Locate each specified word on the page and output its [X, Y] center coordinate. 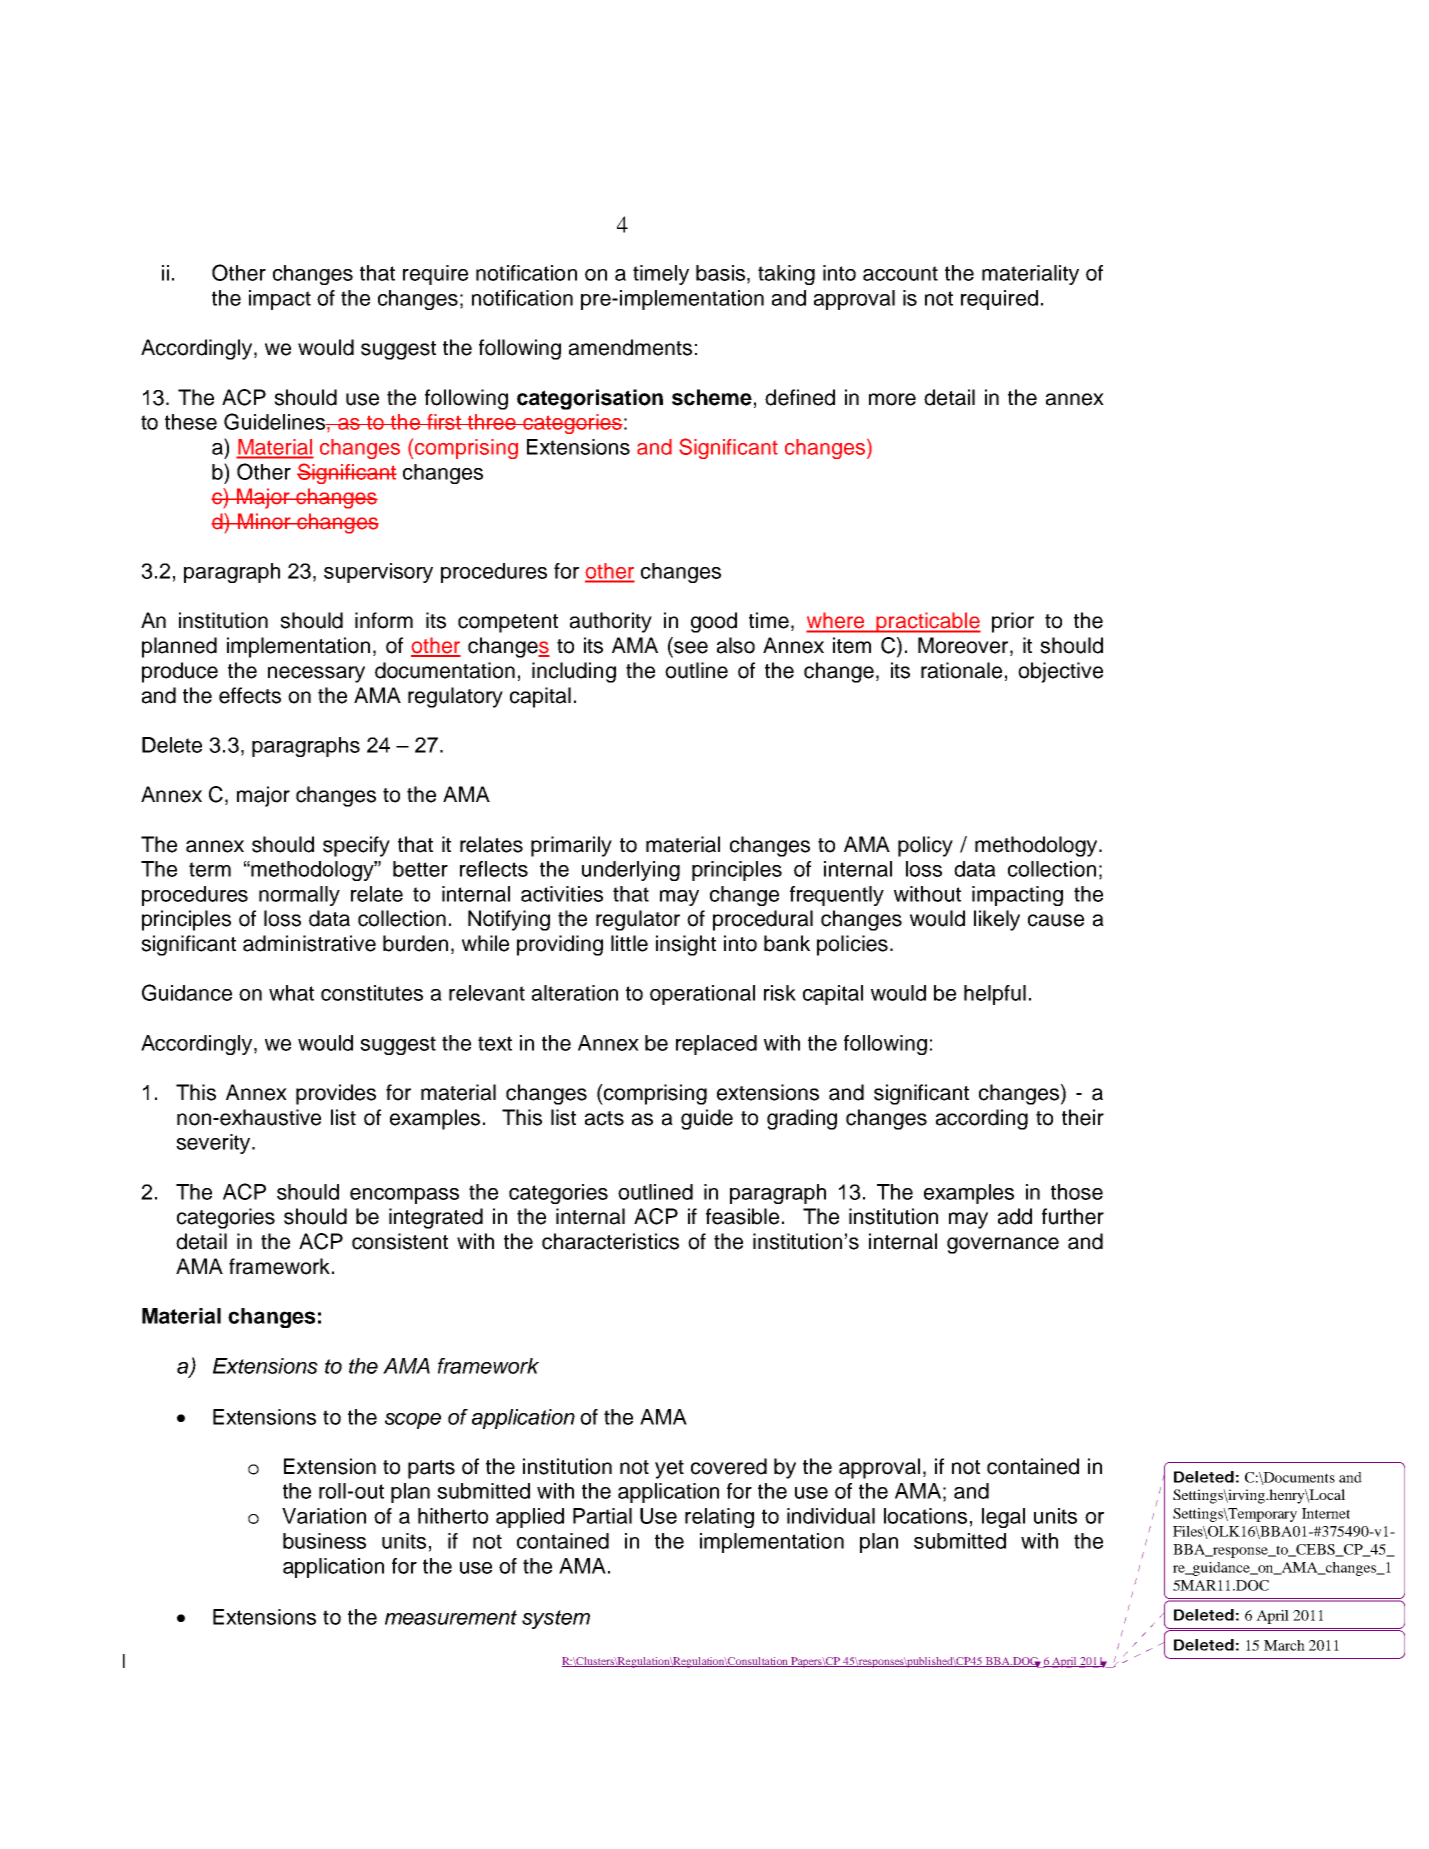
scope [413, 1421]
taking [786, 275]
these [191, 422]
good [714, 622]
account [900, 273]
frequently [837, 896]
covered [729, 1466]
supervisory [378, 573]
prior [1013, 622]
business [324, 1541]
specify [356, 846]
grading [802, 1119]
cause [1056, 920]
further [1073, 1216]
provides [336, 1094]
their [1083, 1117]
